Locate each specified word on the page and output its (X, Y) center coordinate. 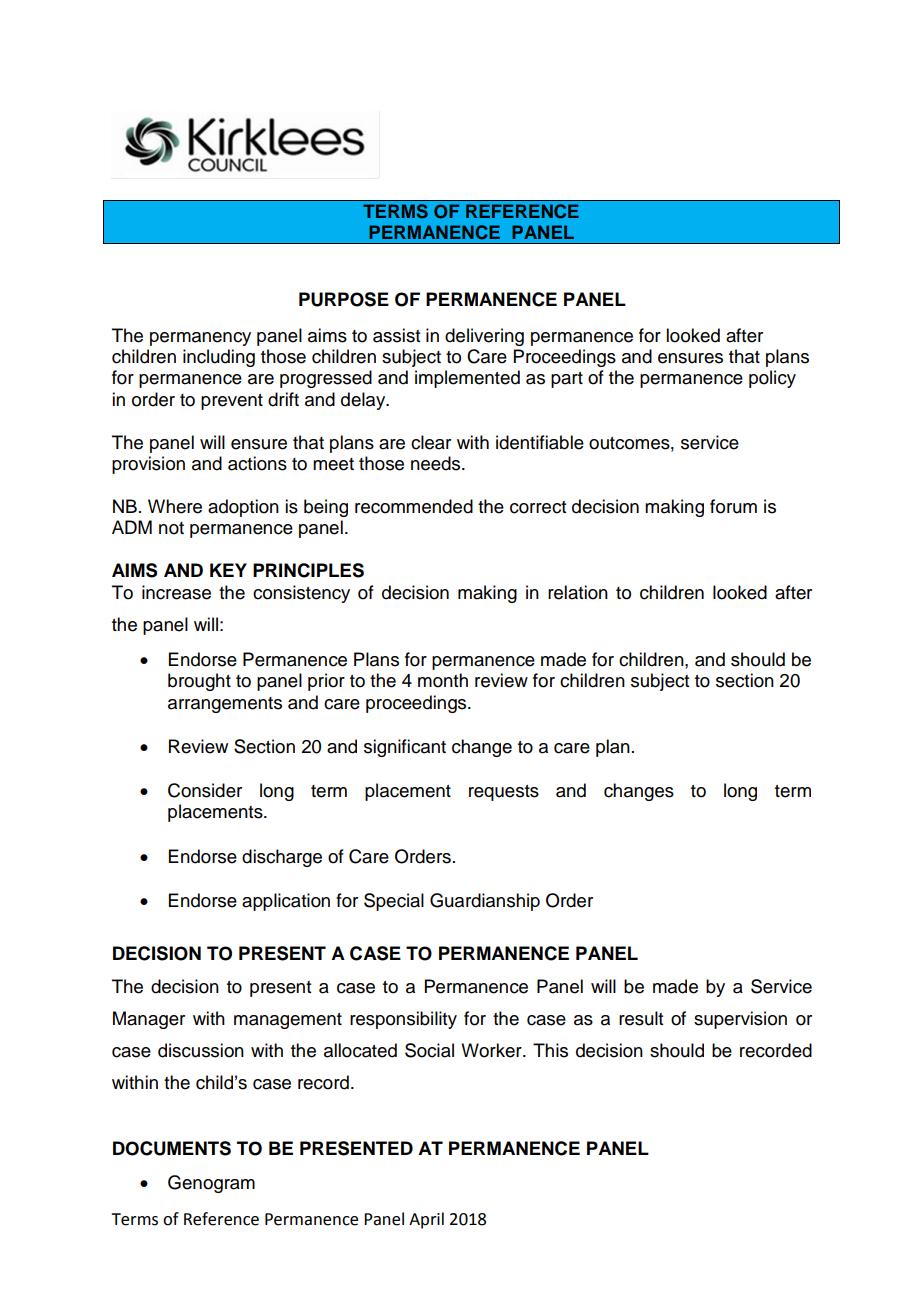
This (550, 1050)
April (426, 1220)
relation (578, 592)
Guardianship (485, 902)
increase (176, 592)
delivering (484, 337)
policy (772, 379)
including (219, 358)
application (286, 902)
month (443, 680)
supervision (740, 1020)
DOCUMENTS (172, 1148)
